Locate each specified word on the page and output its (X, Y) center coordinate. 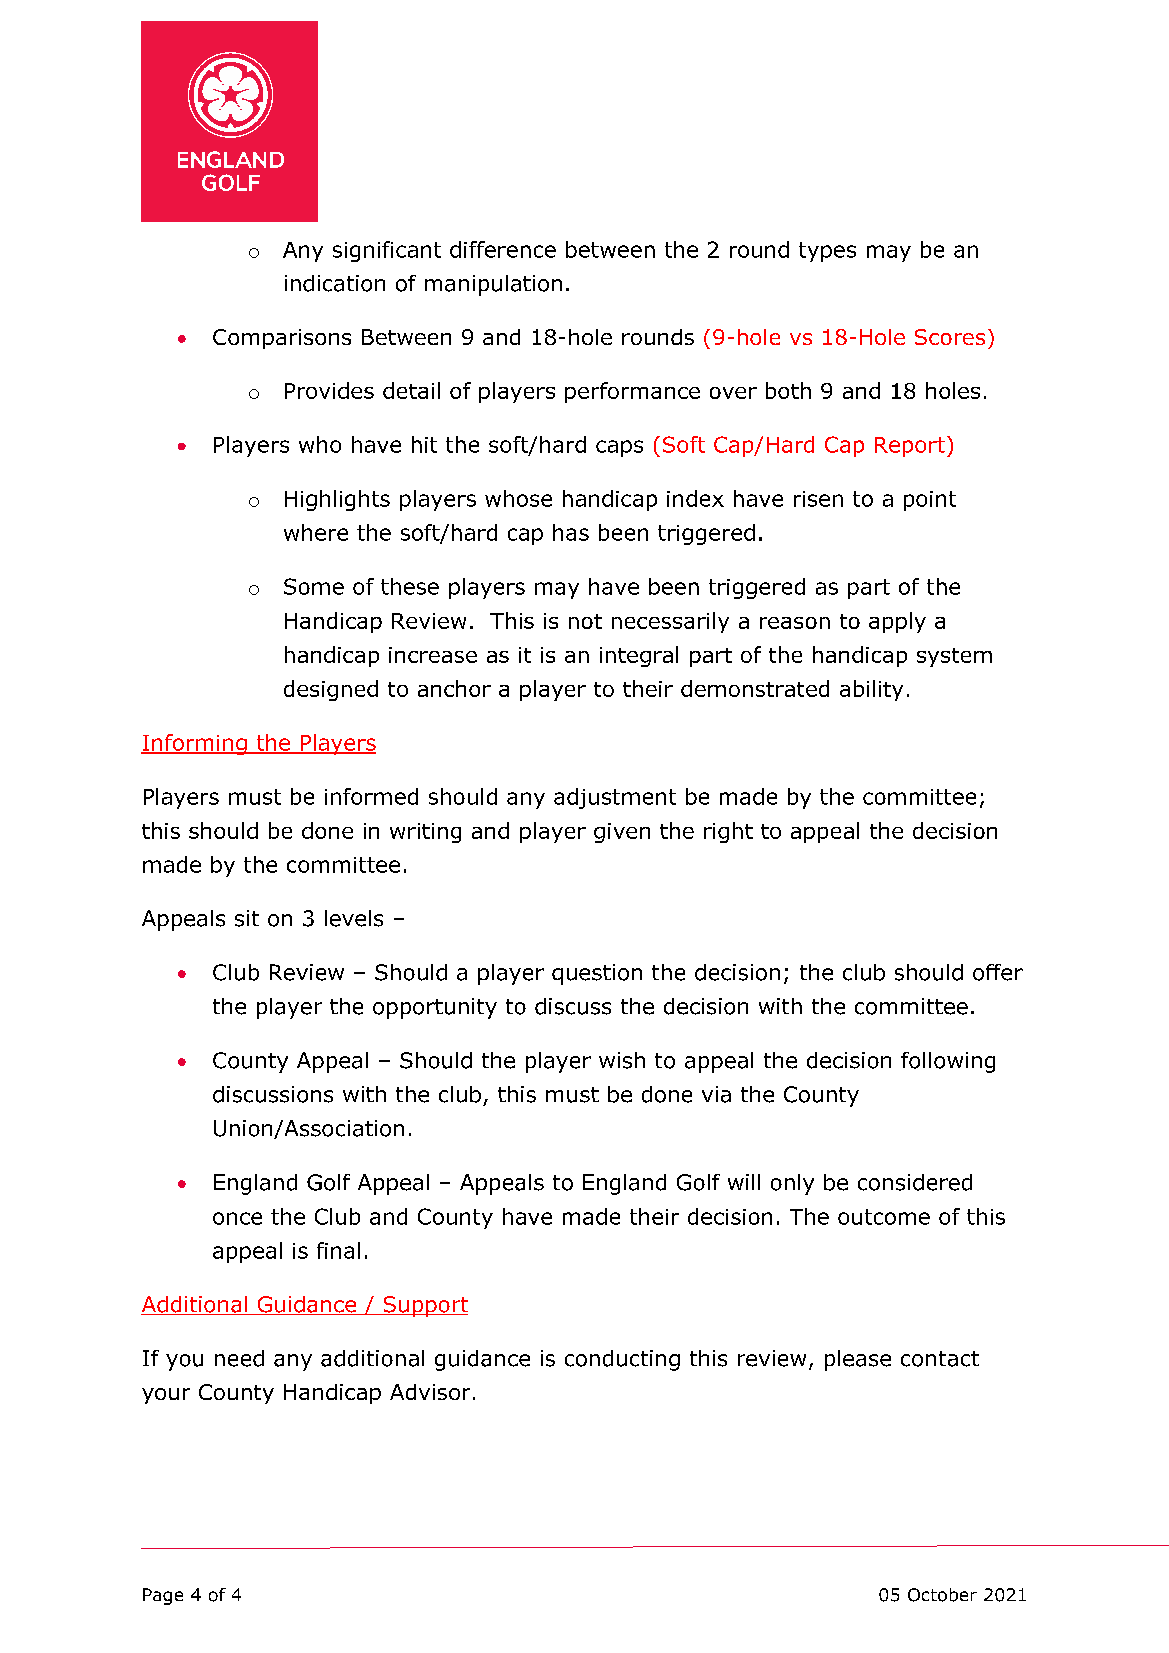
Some (314, 586)
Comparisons (282, 339)
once (237, 1218)
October (942, 1595)
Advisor (430, 1392)
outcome (884, 1217)
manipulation (493, 285)
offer (998, 972)
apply (897, 622)
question (597, 974)
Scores (950, 337)
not (585, 621)
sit (247, 918)
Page (163, 1596)
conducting (622, 1360)
